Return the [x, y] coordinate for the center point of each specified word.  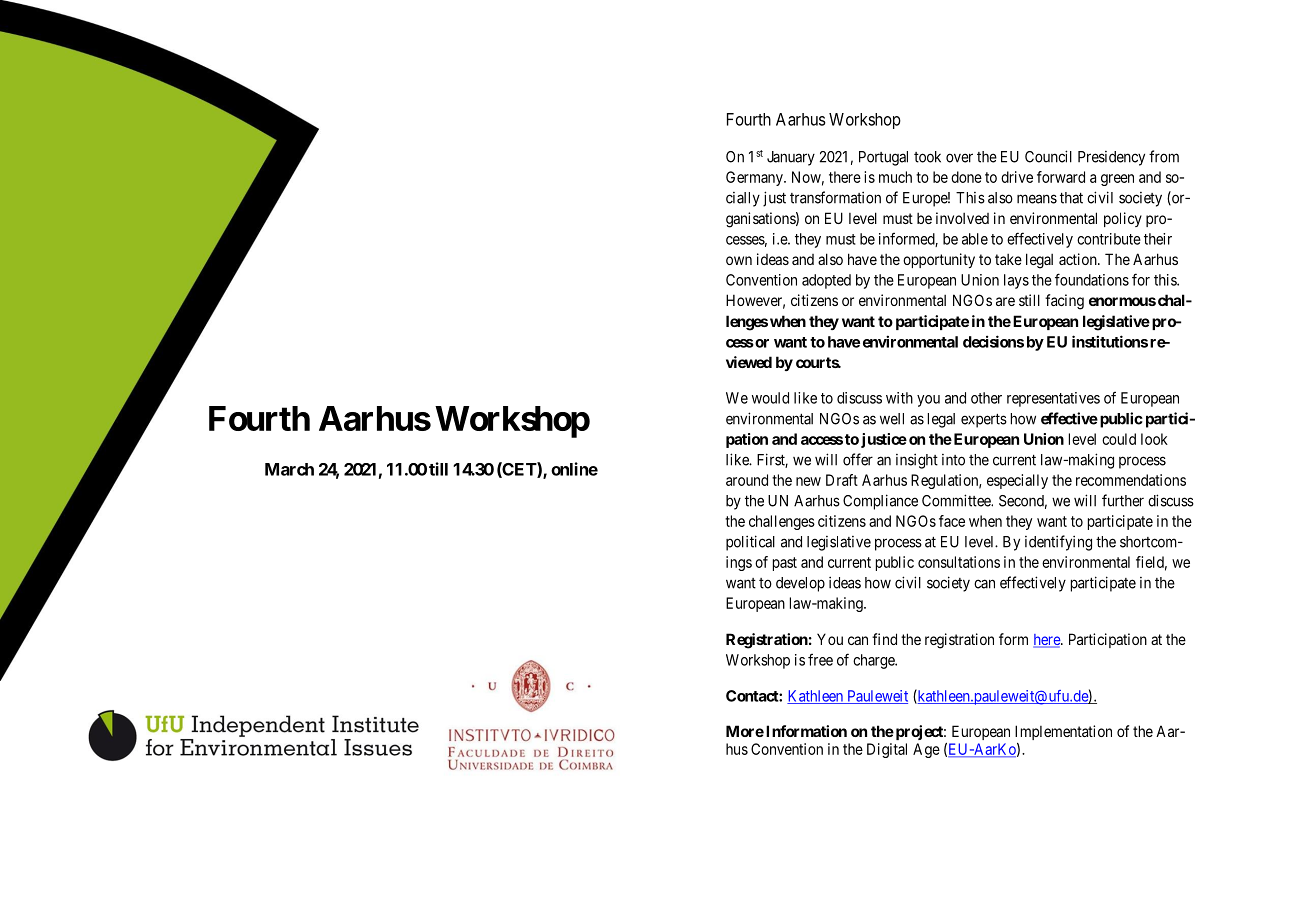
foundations [1092, 279]
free [820, 659]
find [884, 639]
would [770, 398]
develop [800, 584]
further [1123, 500]
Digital [887, 750]
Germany [755, 178]
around [747, 480]
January [791, 158]
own [739, 260]
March [289, 469]
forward [1061, 177]
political [750, 543]
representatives [1053, 399]
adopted [826, 281]
